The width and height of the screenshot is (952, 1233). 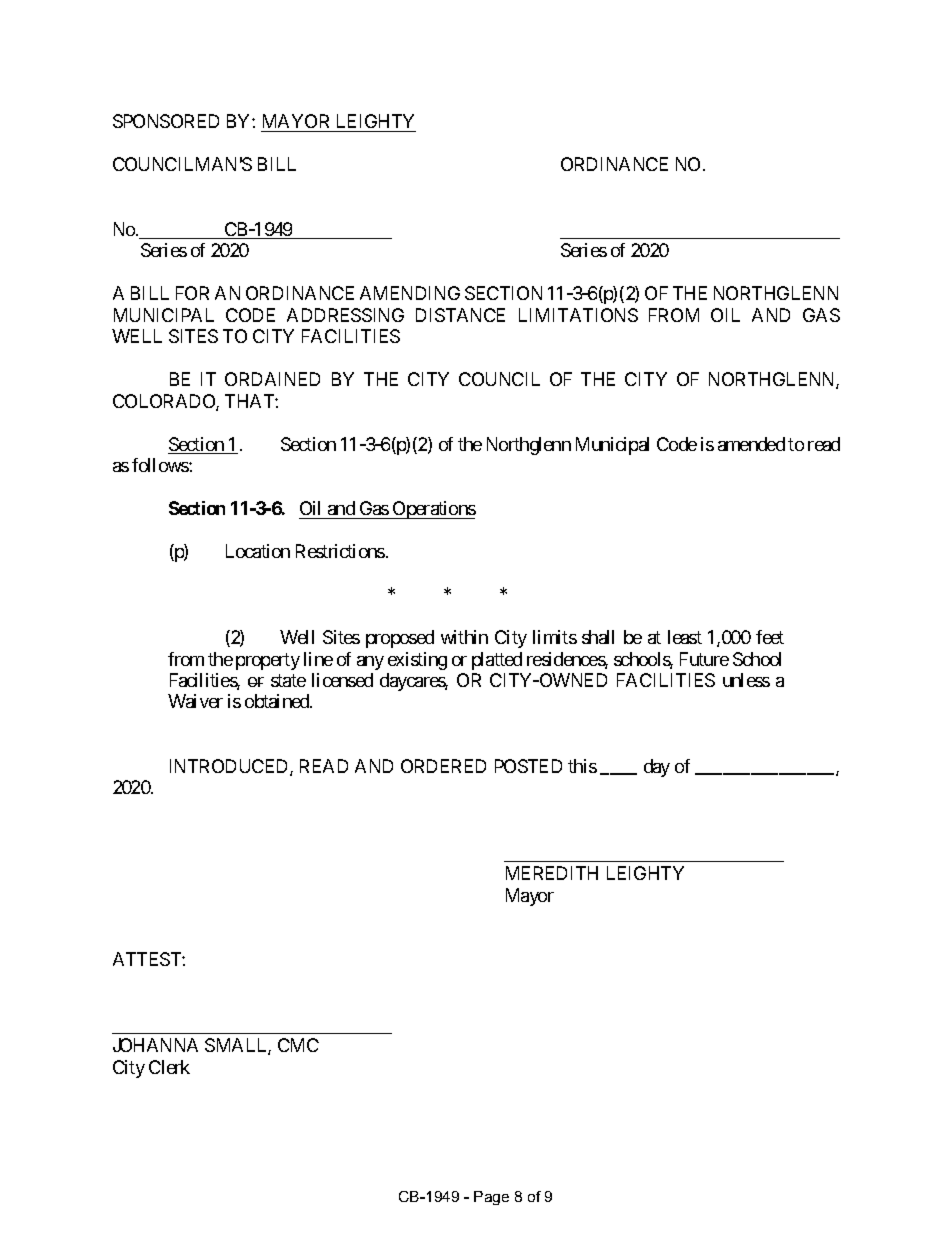 I want to click on Clerk, so click(x=169, y=1067).
